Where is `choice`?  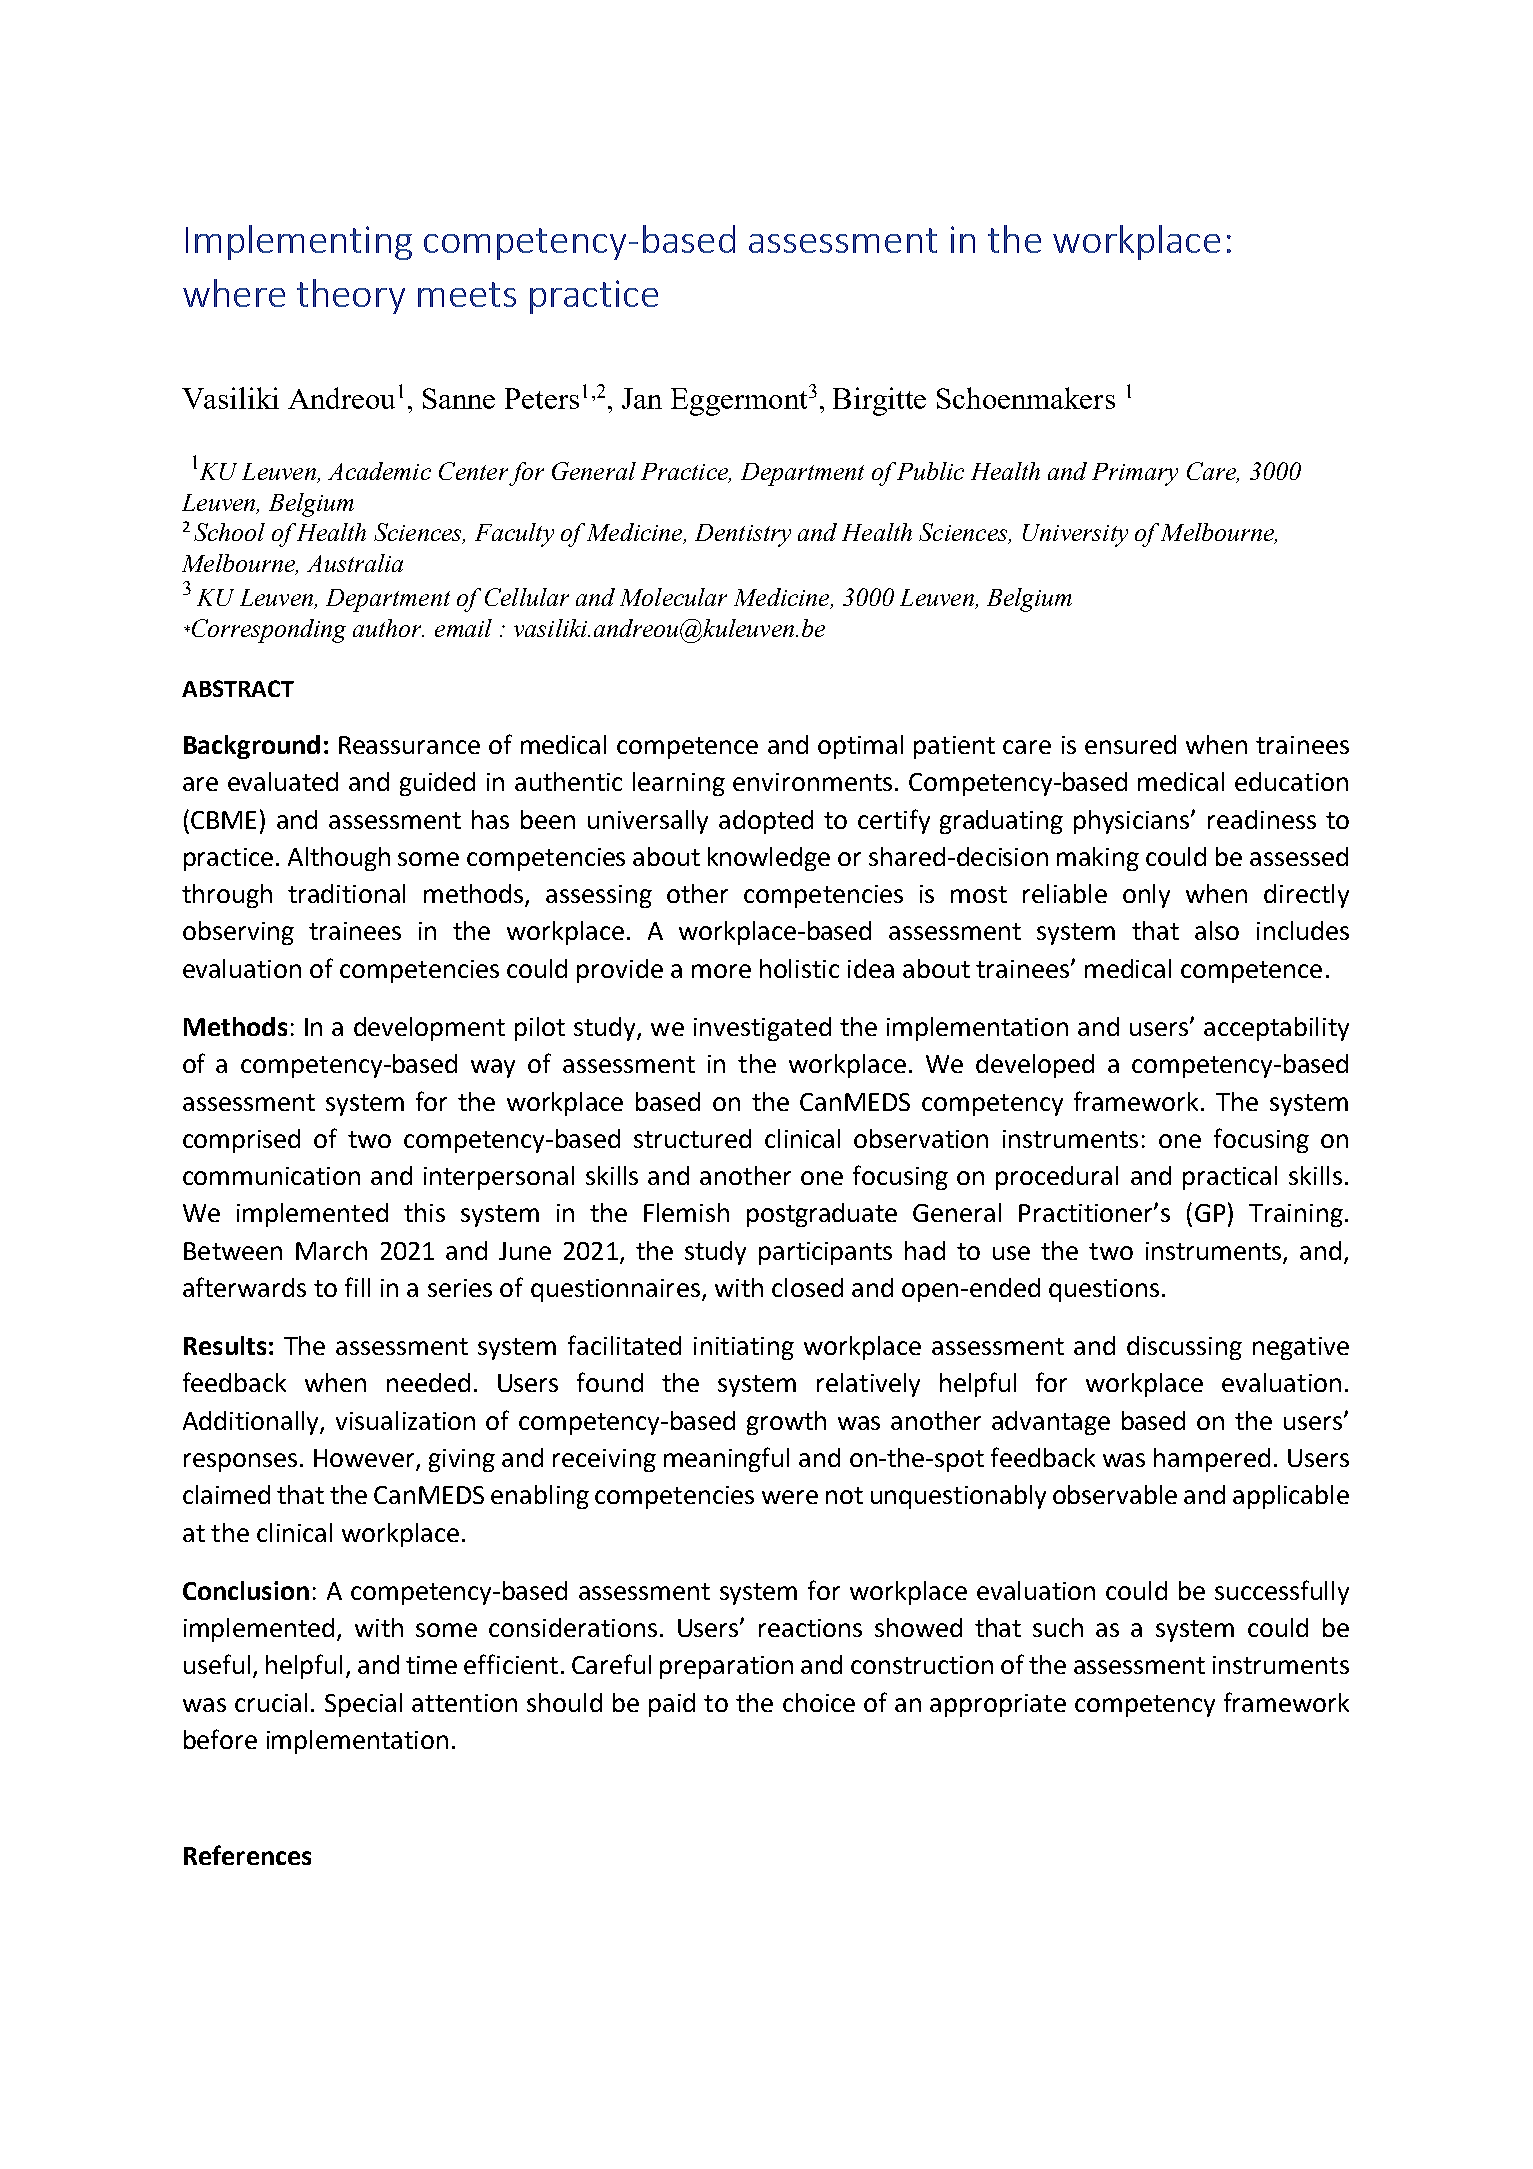 choice is located at coordinates (819, 1702).
